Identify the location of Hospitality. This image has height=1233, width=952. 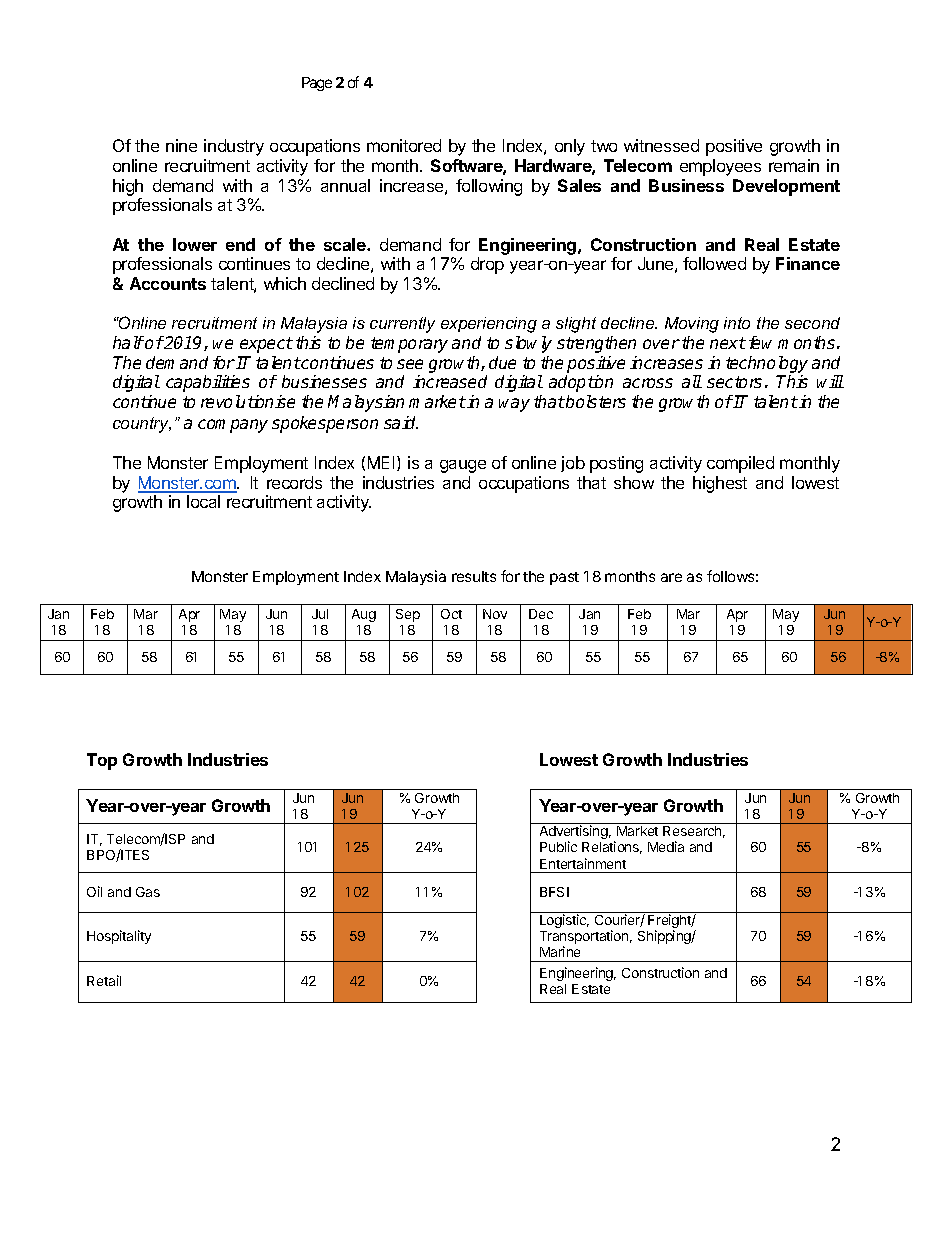
(119, 937).
